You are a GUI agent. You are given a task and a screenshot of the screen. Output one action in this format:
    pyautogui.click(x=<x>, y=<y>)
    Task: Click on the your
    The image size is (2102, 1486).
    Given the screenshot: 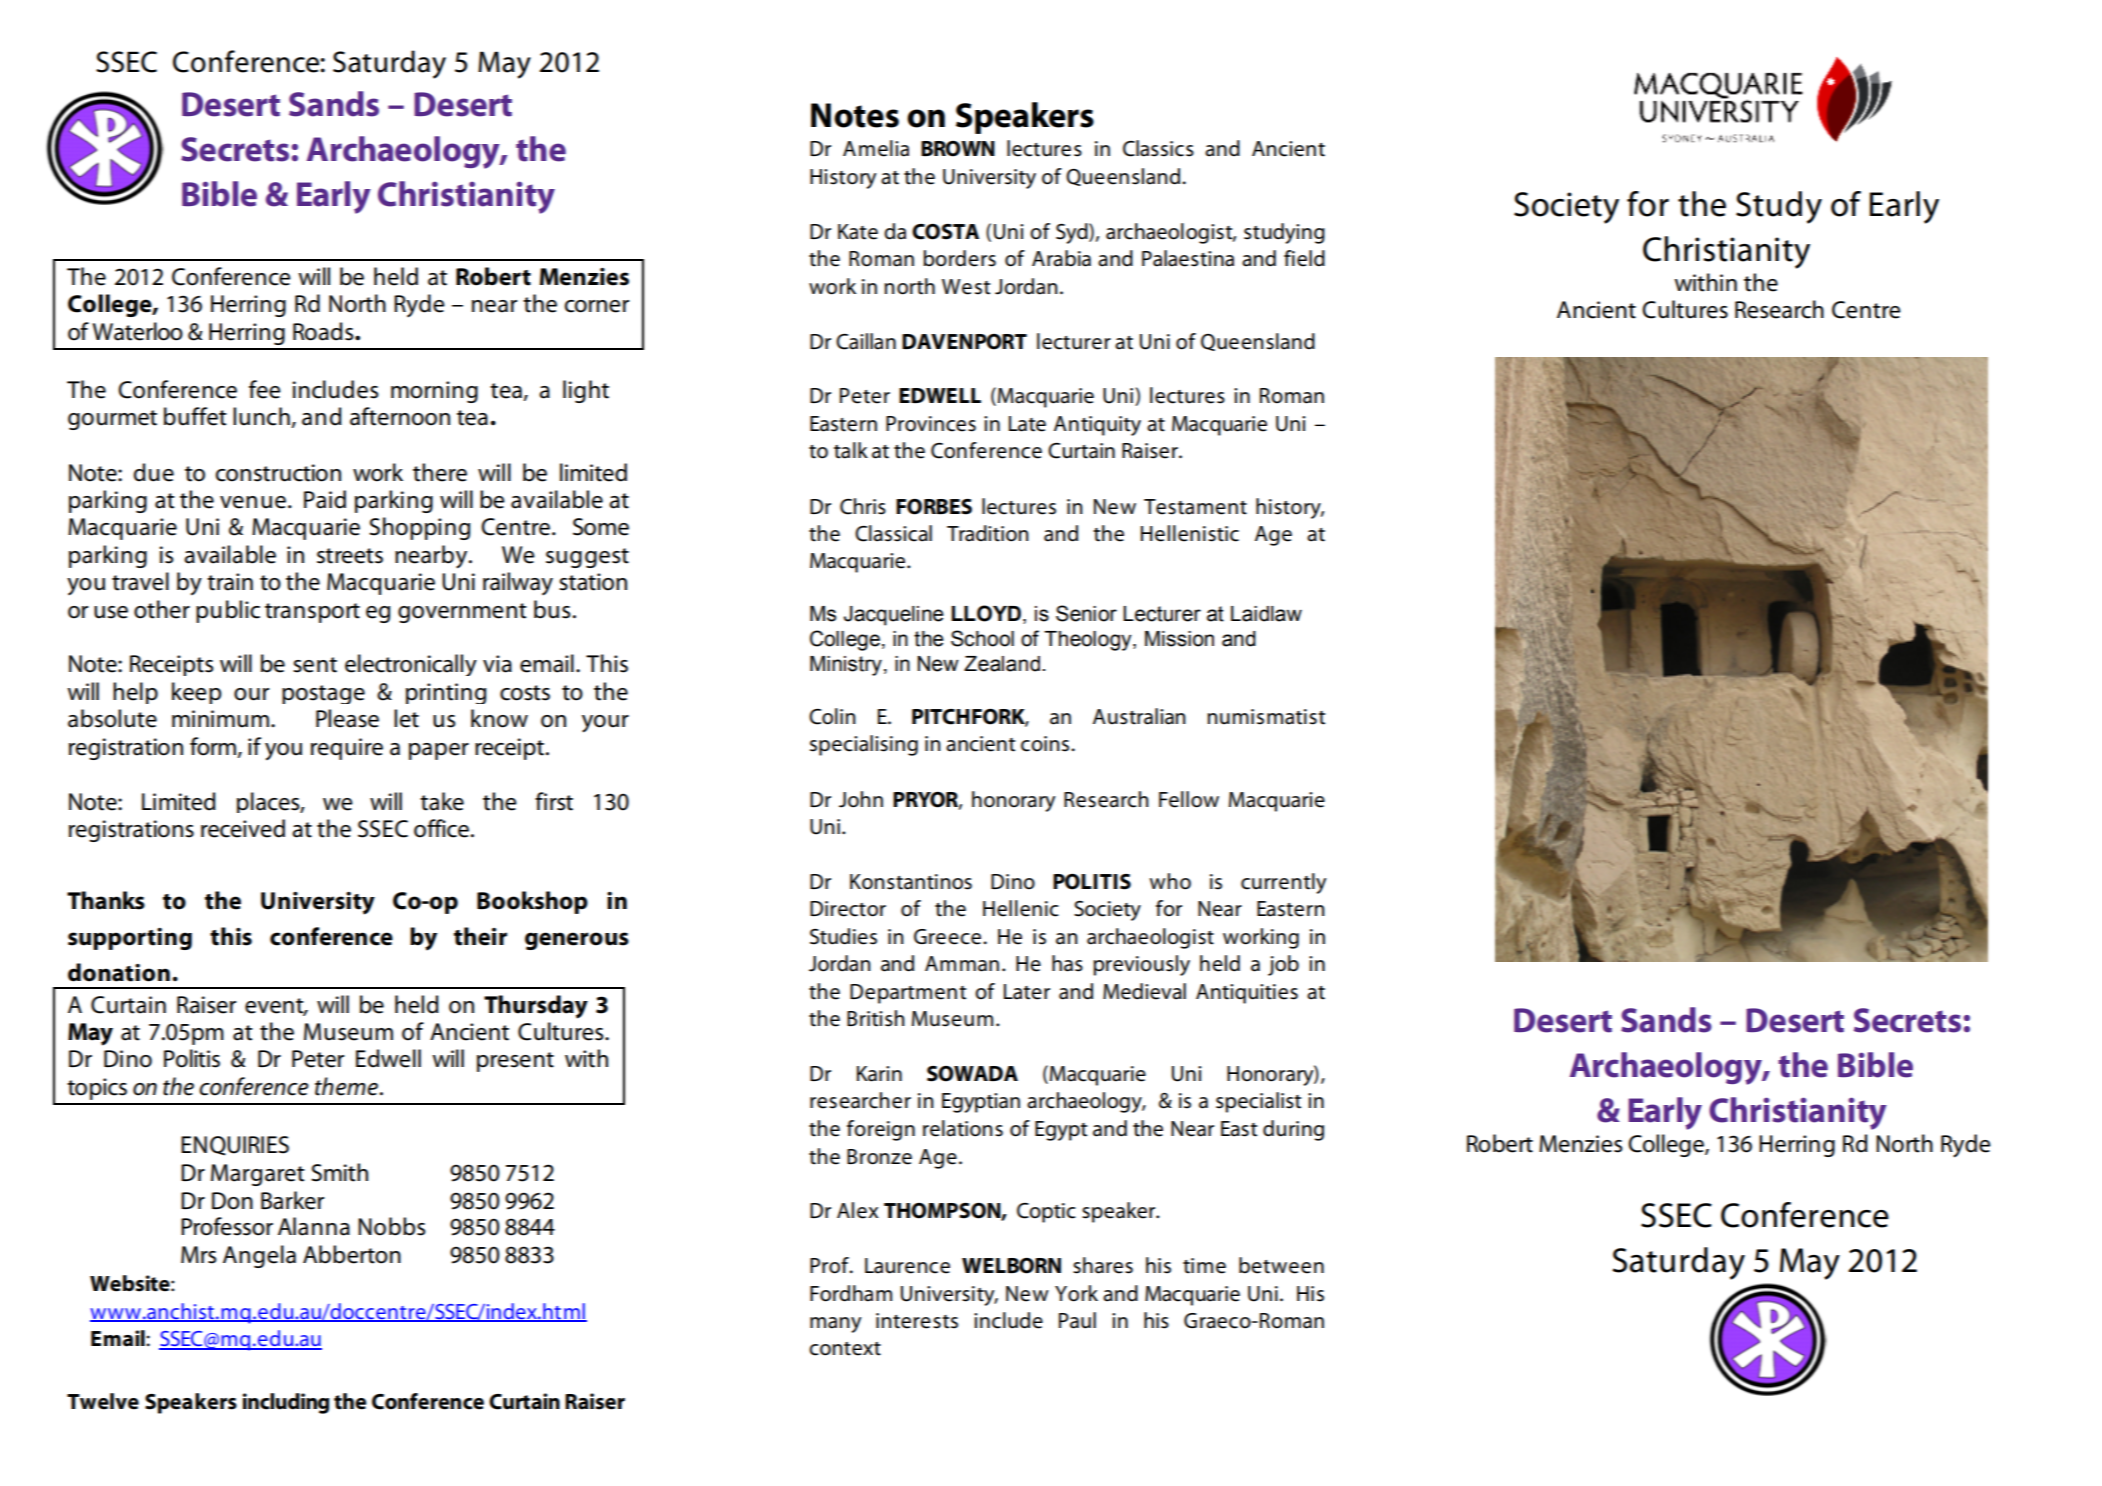 What is the action you would take?
    pyautogui.click(x=605, y=724)
